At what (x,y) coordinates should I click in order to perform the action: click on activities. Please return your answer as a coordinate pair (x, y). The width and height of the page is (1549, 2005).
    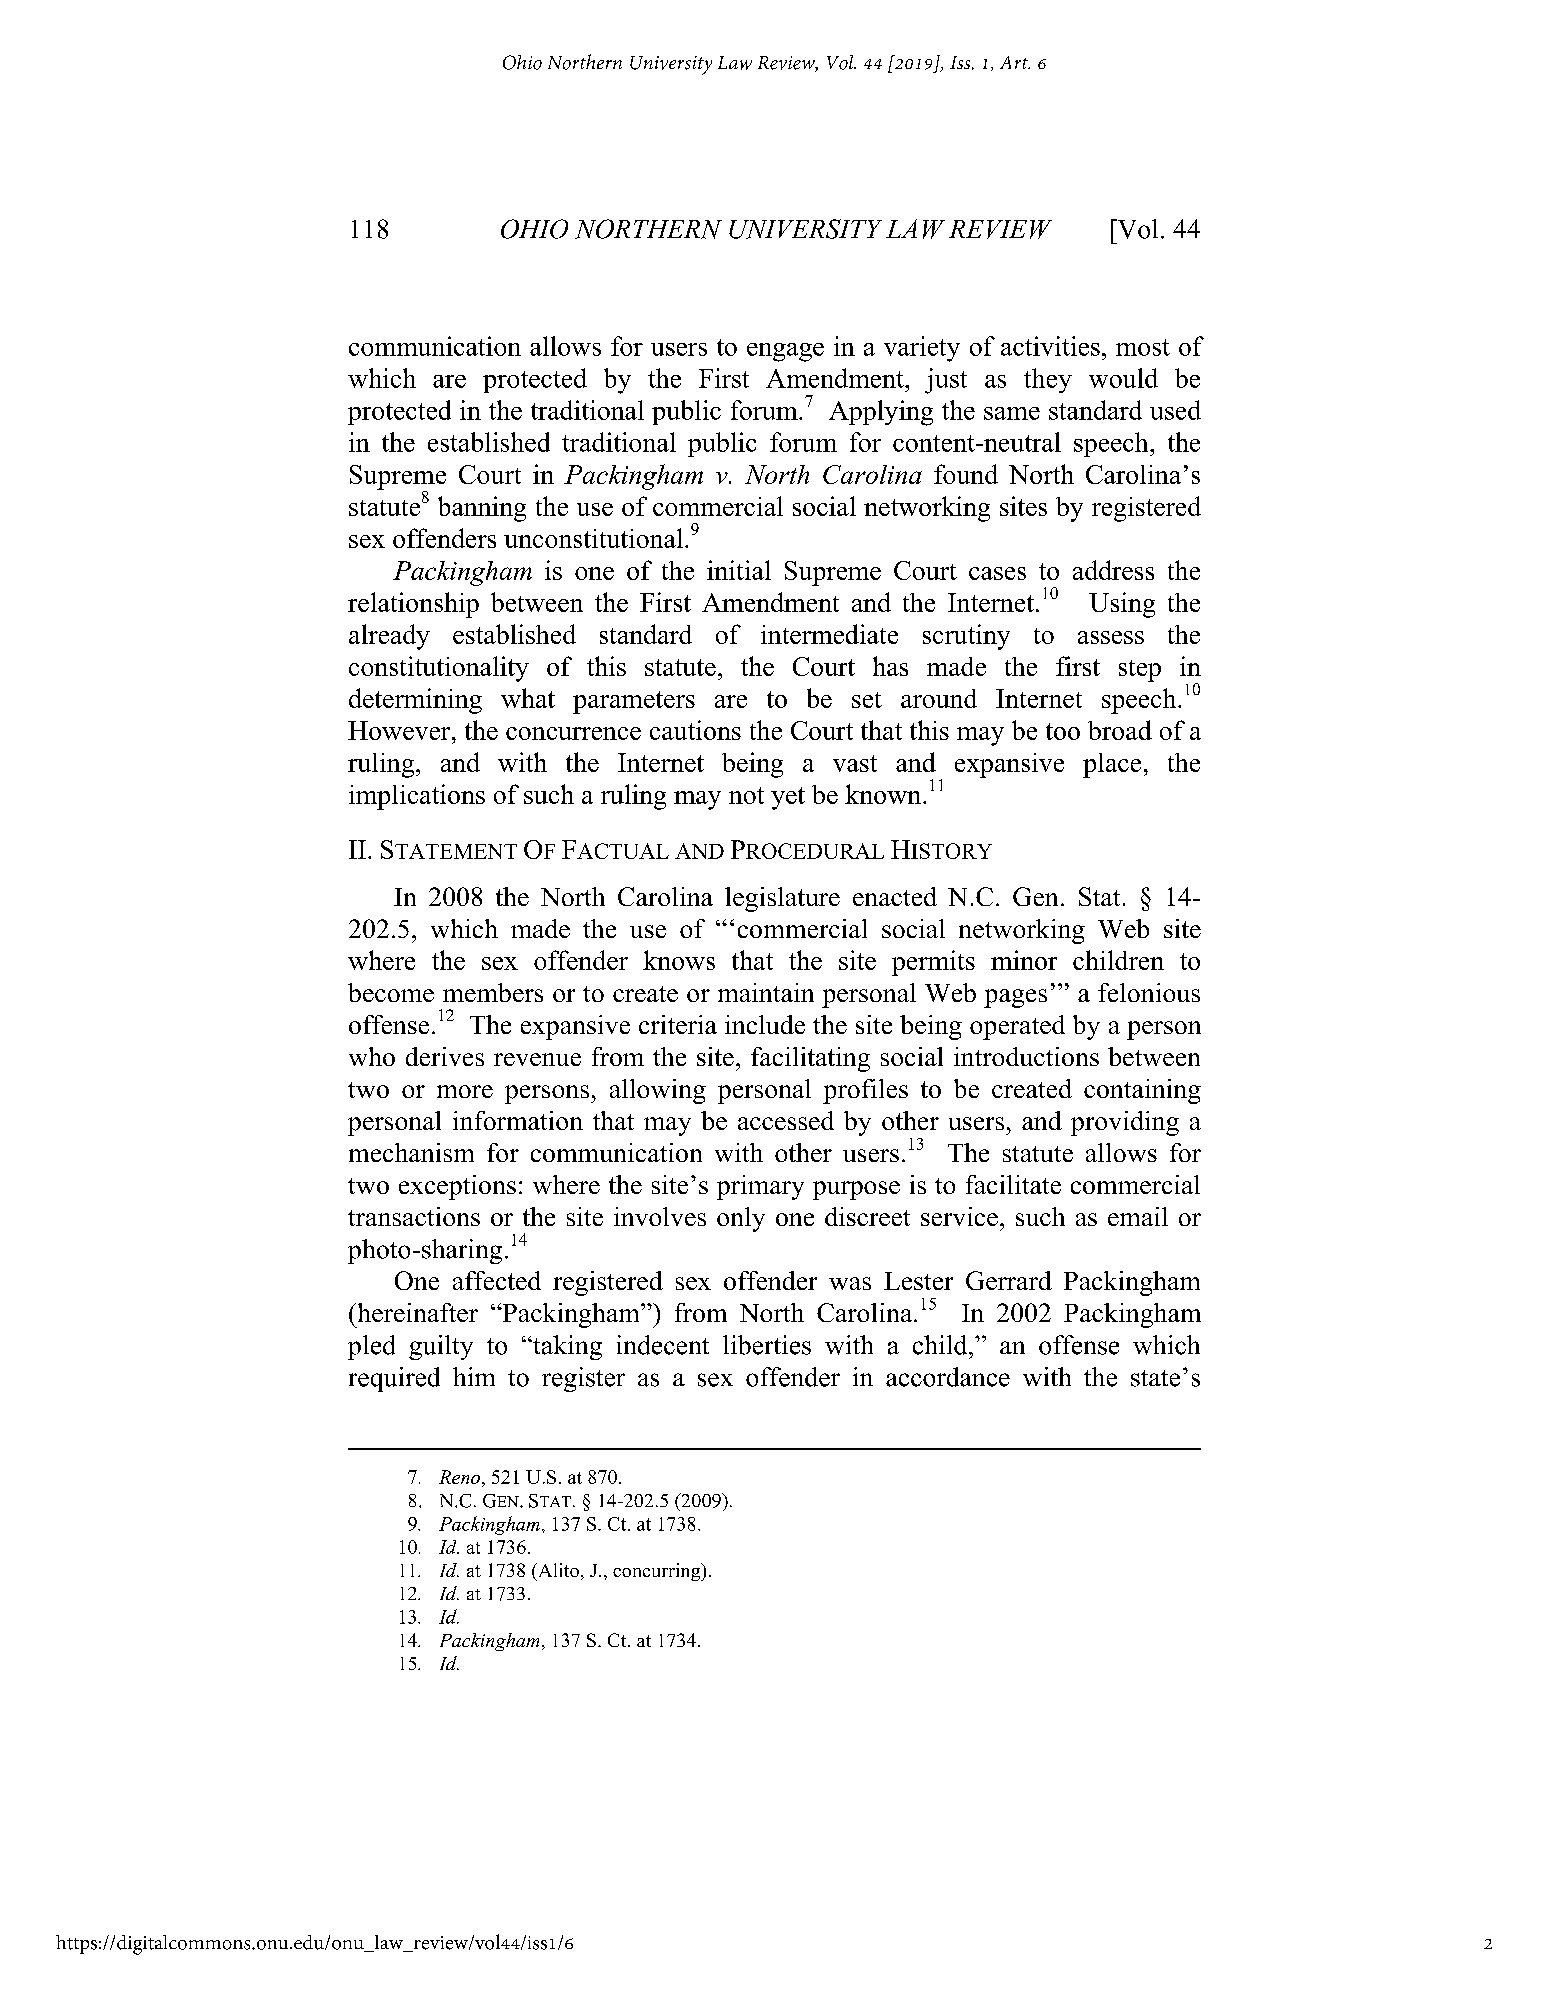
    Looking at the image, I should click on (1050, 346).
